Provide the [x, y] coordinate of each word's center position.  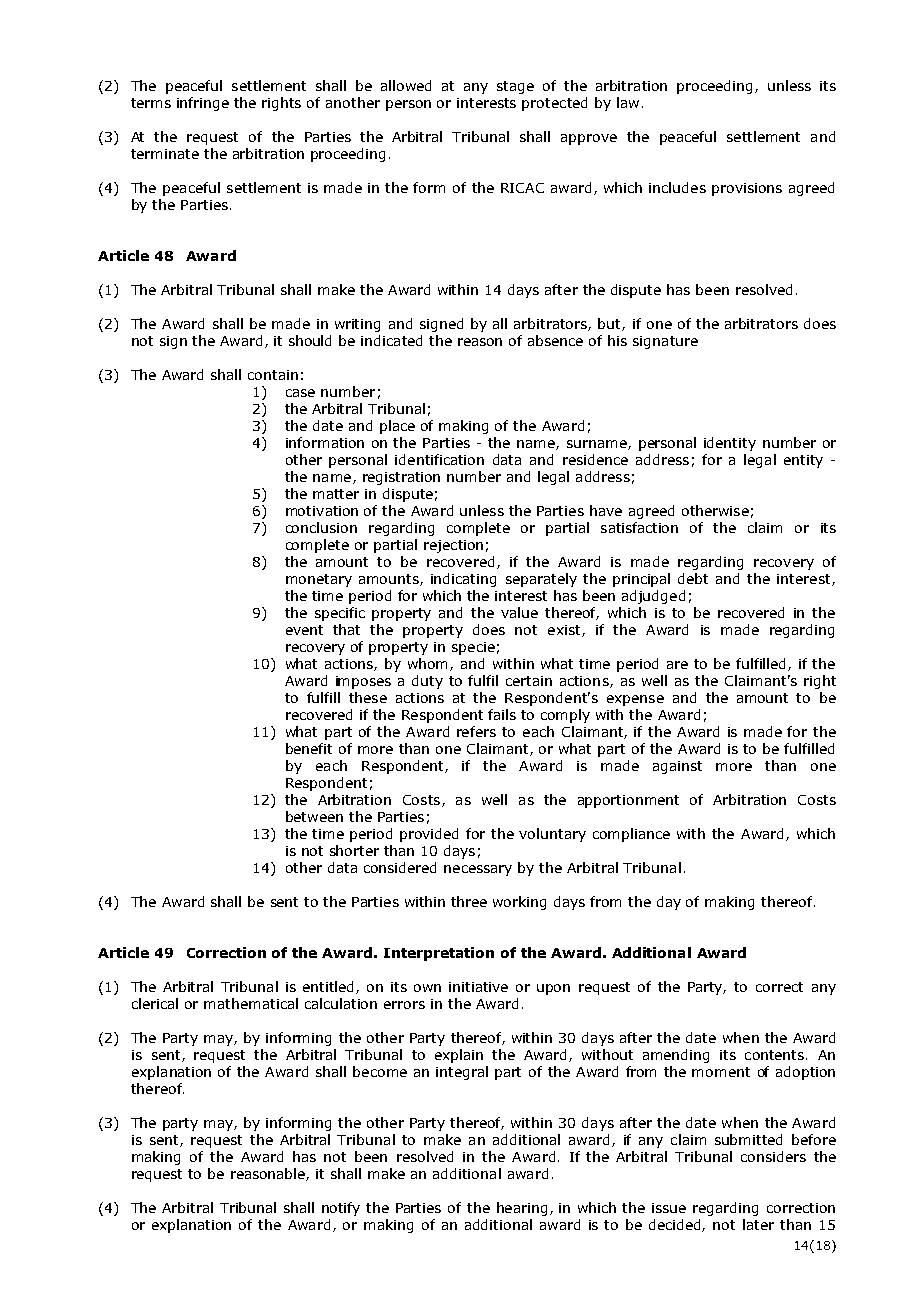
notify [341, 1209]
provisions [747, 189]
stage [515, 87]
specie [473, 648]
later [758, 1224]
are [677, 665]
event [304, 630]
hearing [522, 1209]
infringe [203, 104]
